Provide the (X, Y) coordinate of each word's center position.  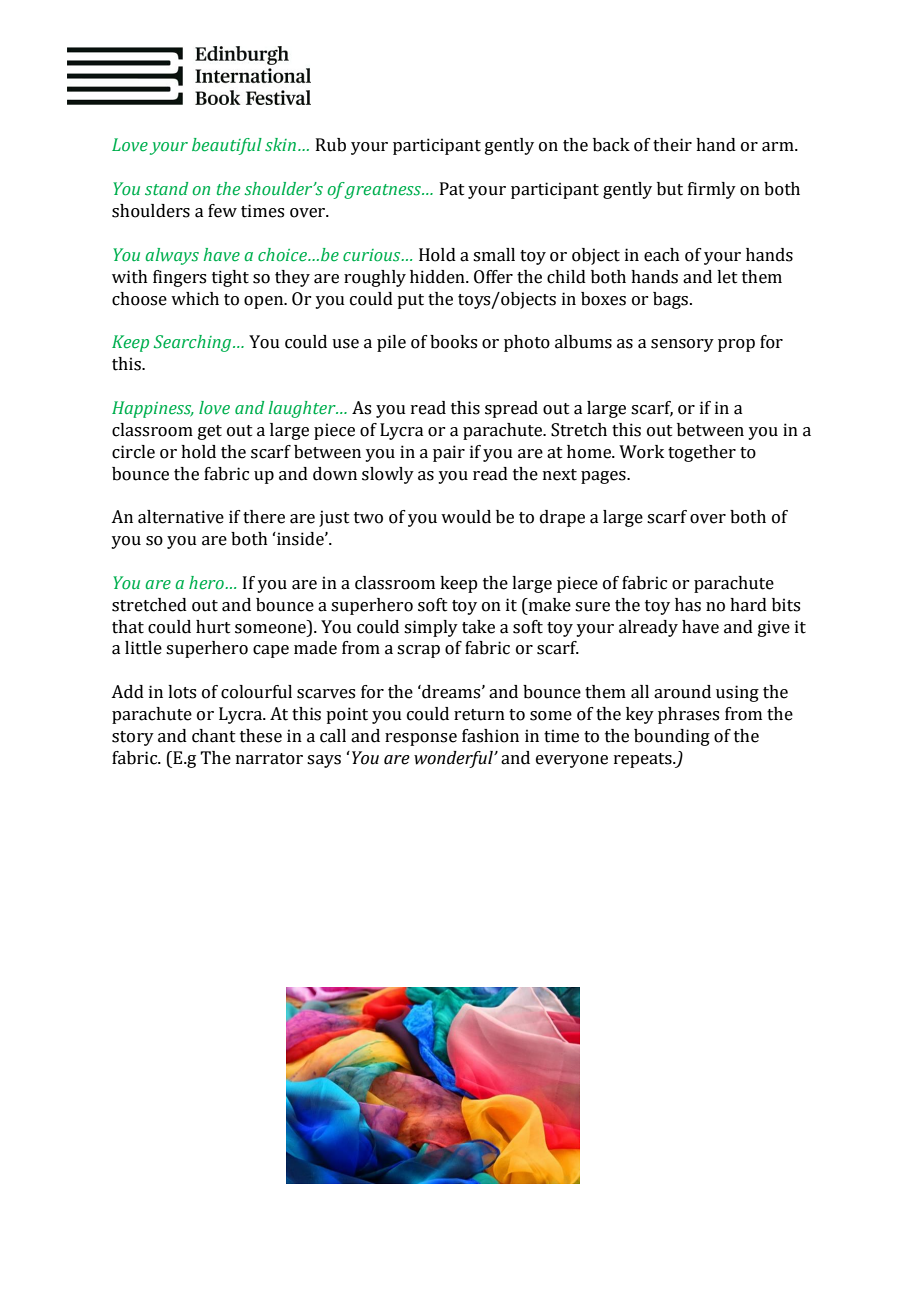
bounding (672, 737)
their (672, 145)
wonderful (454, 759)
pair (449, 453)
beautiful (227, 146)
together (702, 453)
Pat (452, 189)
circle (133, 452)
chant (214, 736)
